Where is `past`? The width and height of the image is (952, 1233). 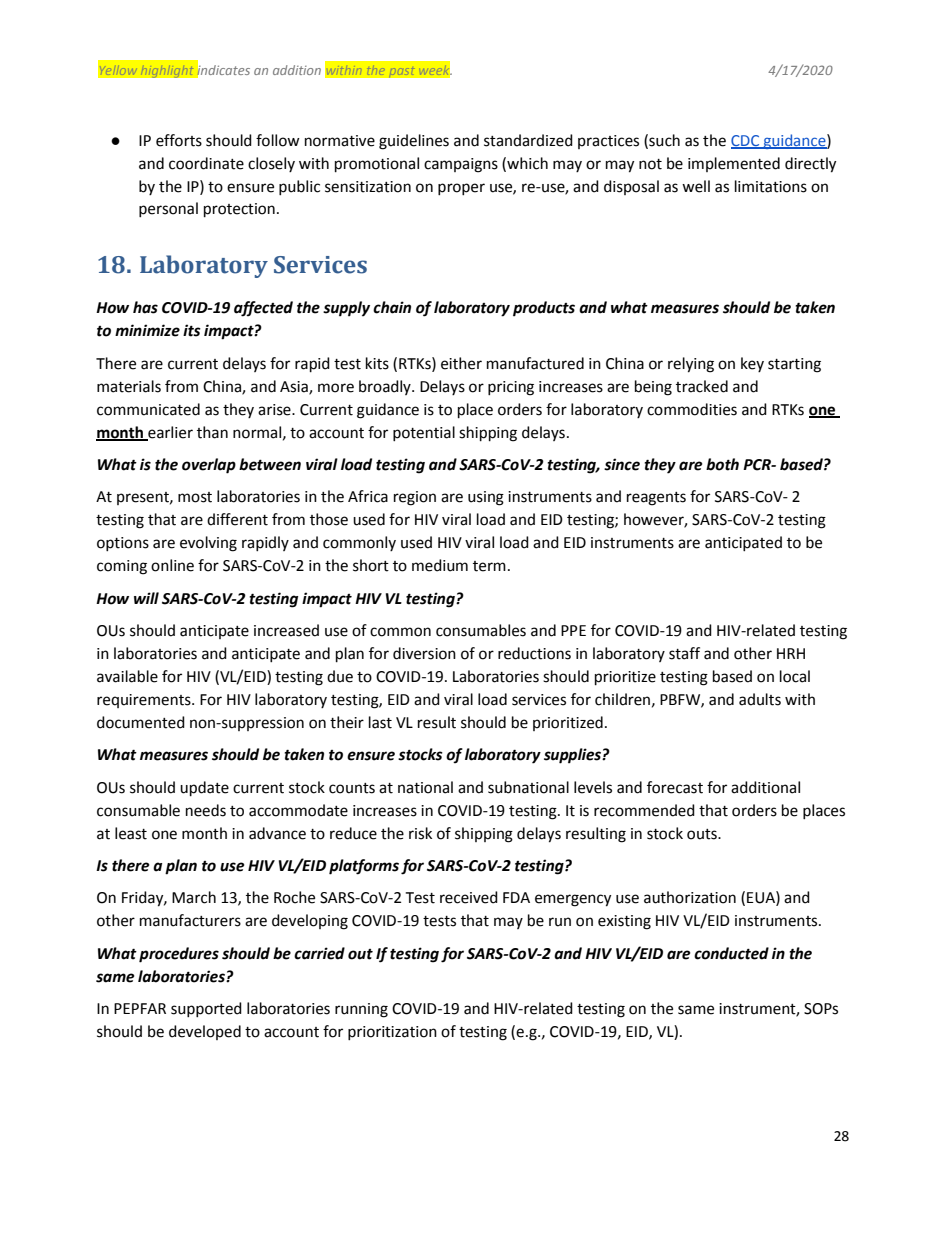
past is located at coordinates (402, 72).
